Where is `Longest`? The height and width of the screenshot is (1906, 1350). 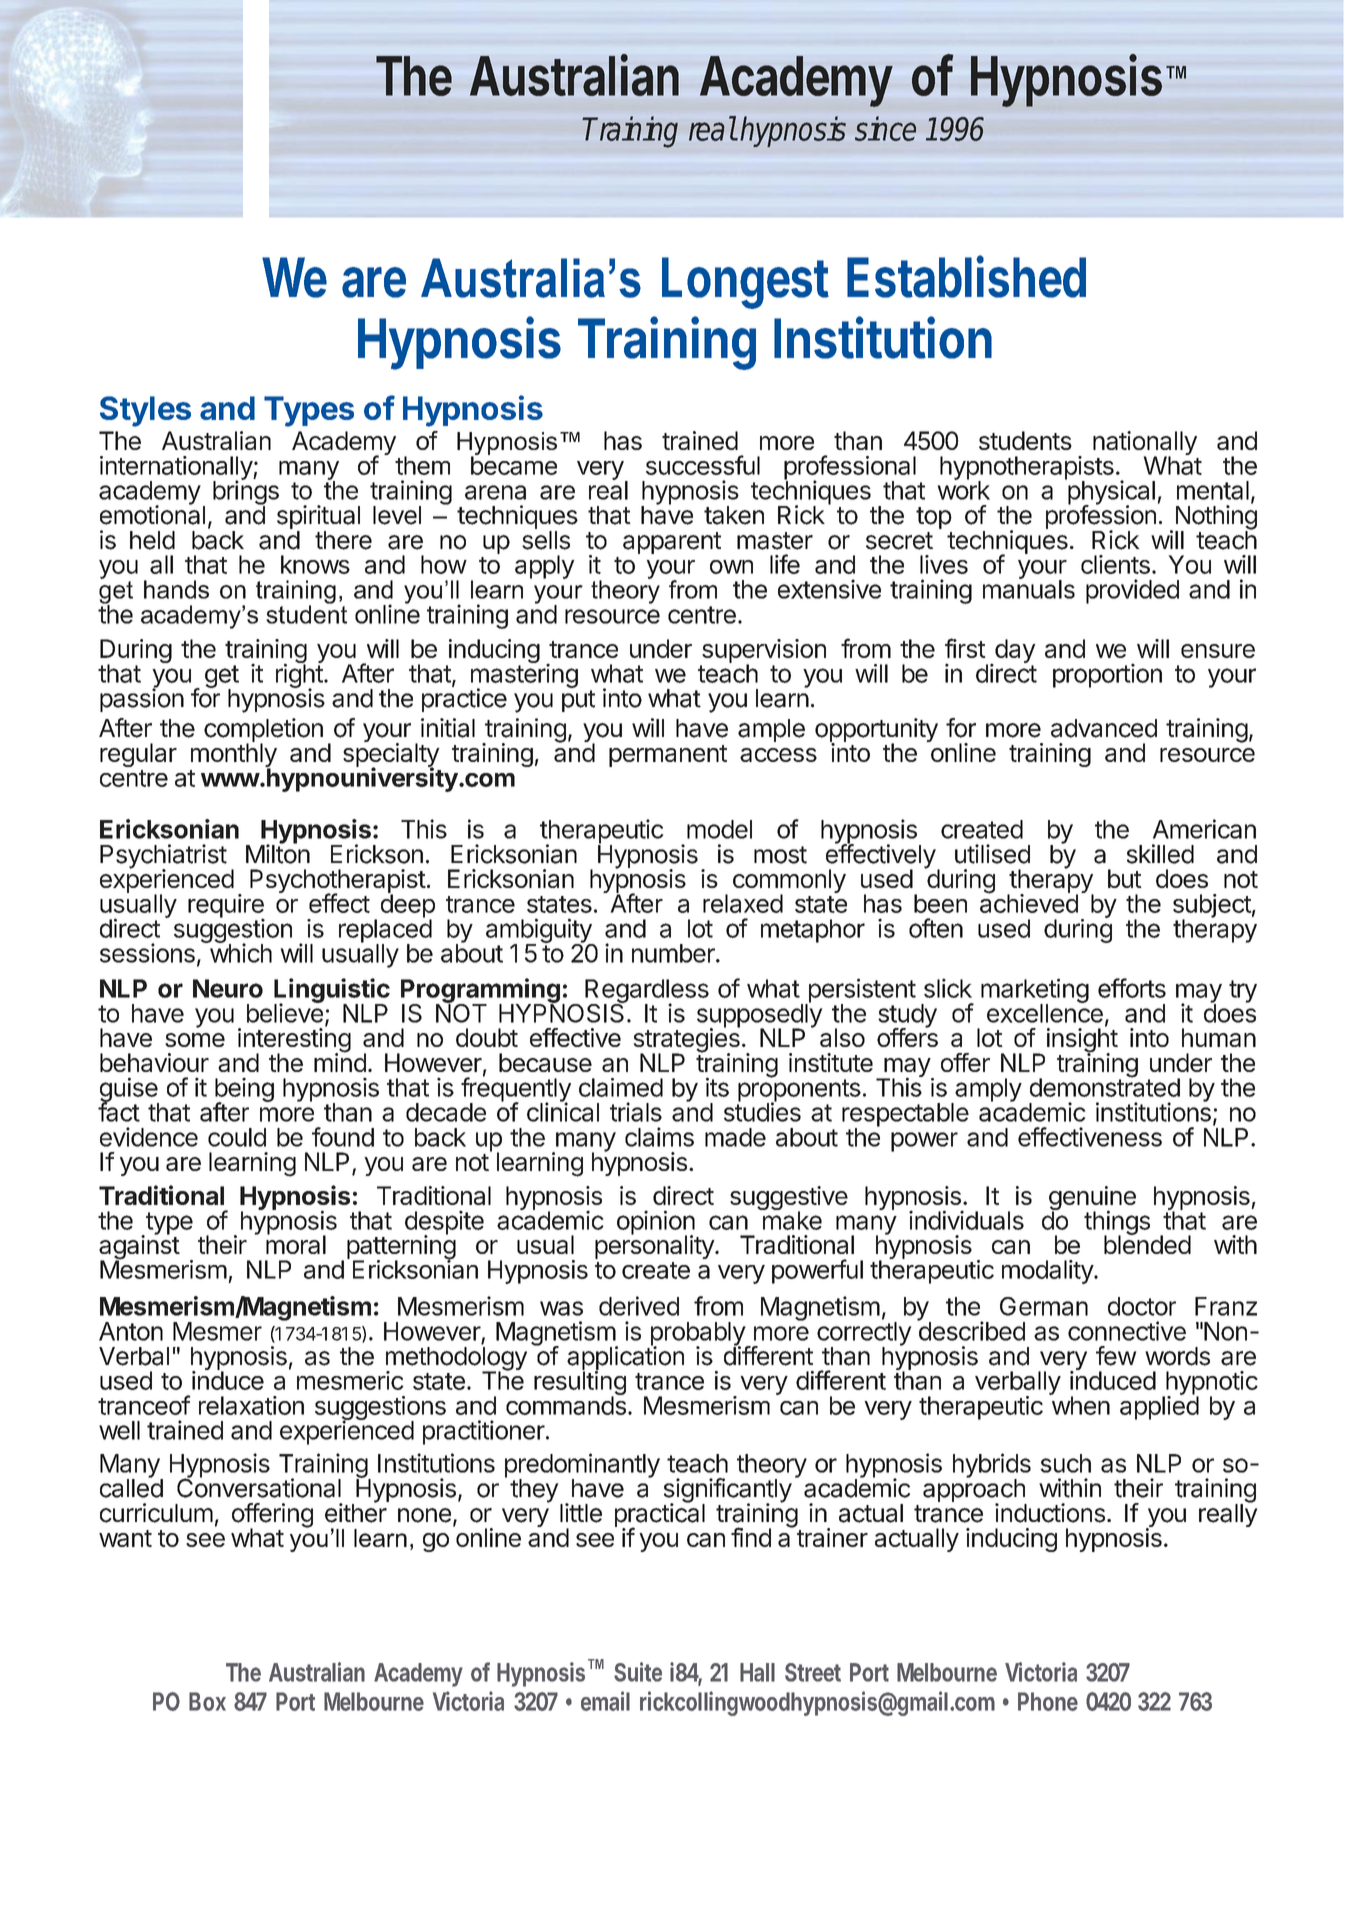
Longest is located at coordinates (745, 283).
